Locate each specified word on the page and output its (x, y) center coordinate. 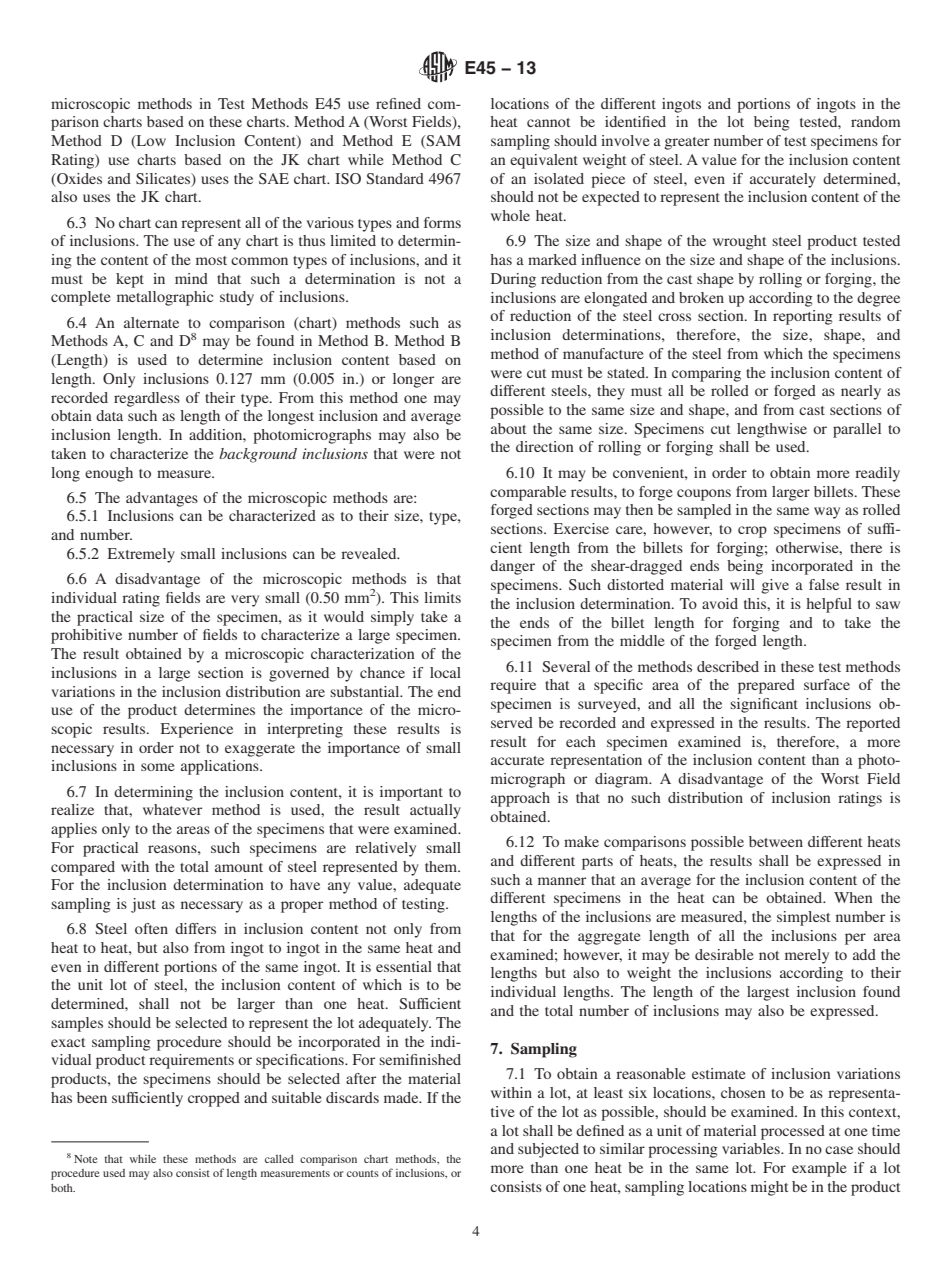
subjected (548, 1150)
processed (793, 1132)
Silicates (164, 179)
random (876, 121)
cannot (548, 122)
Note (86, 1159)
